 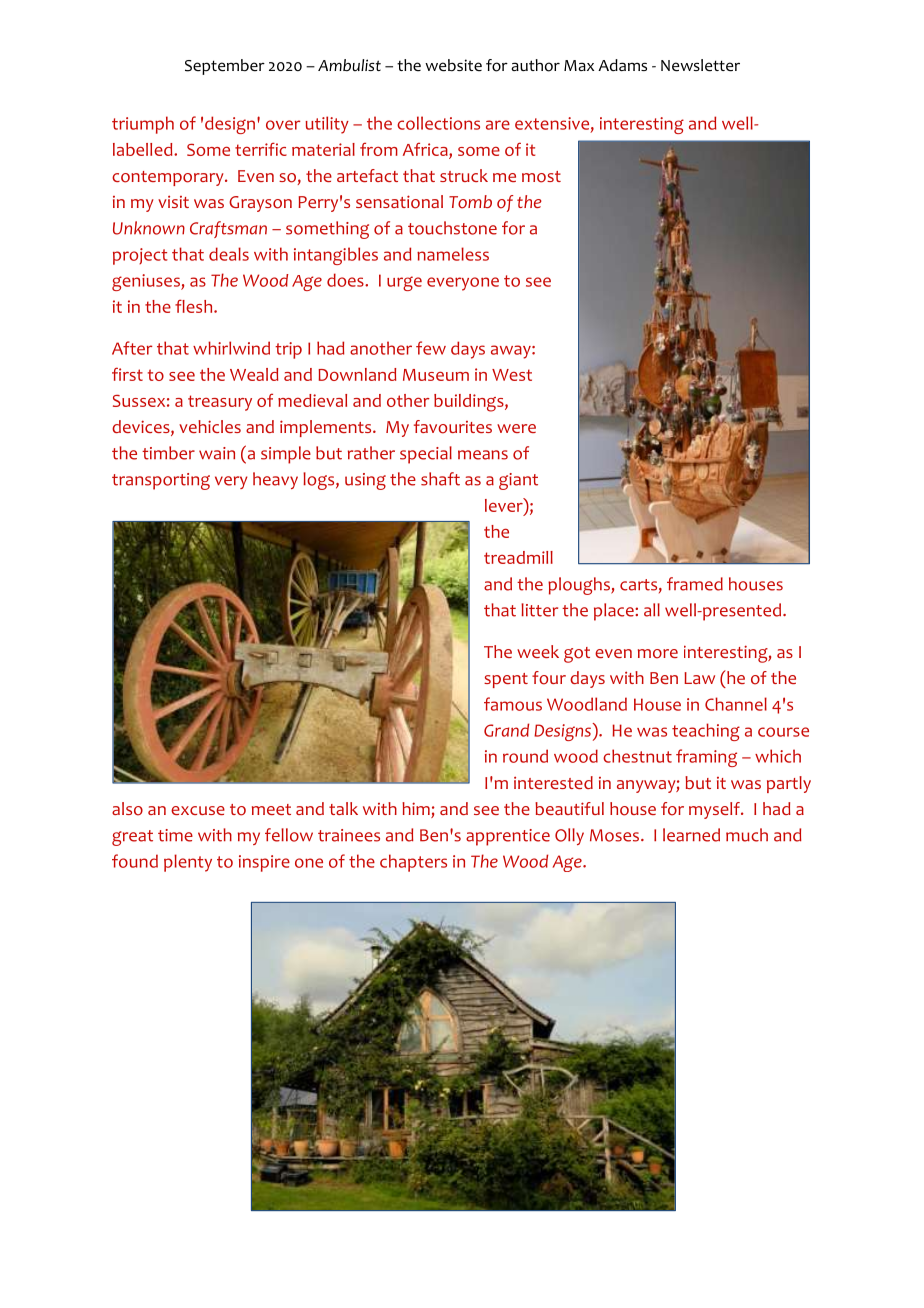 What do you see at coordinates (512, 375) in the screenshot?
I see `West` at bounding box center [512, 375].
